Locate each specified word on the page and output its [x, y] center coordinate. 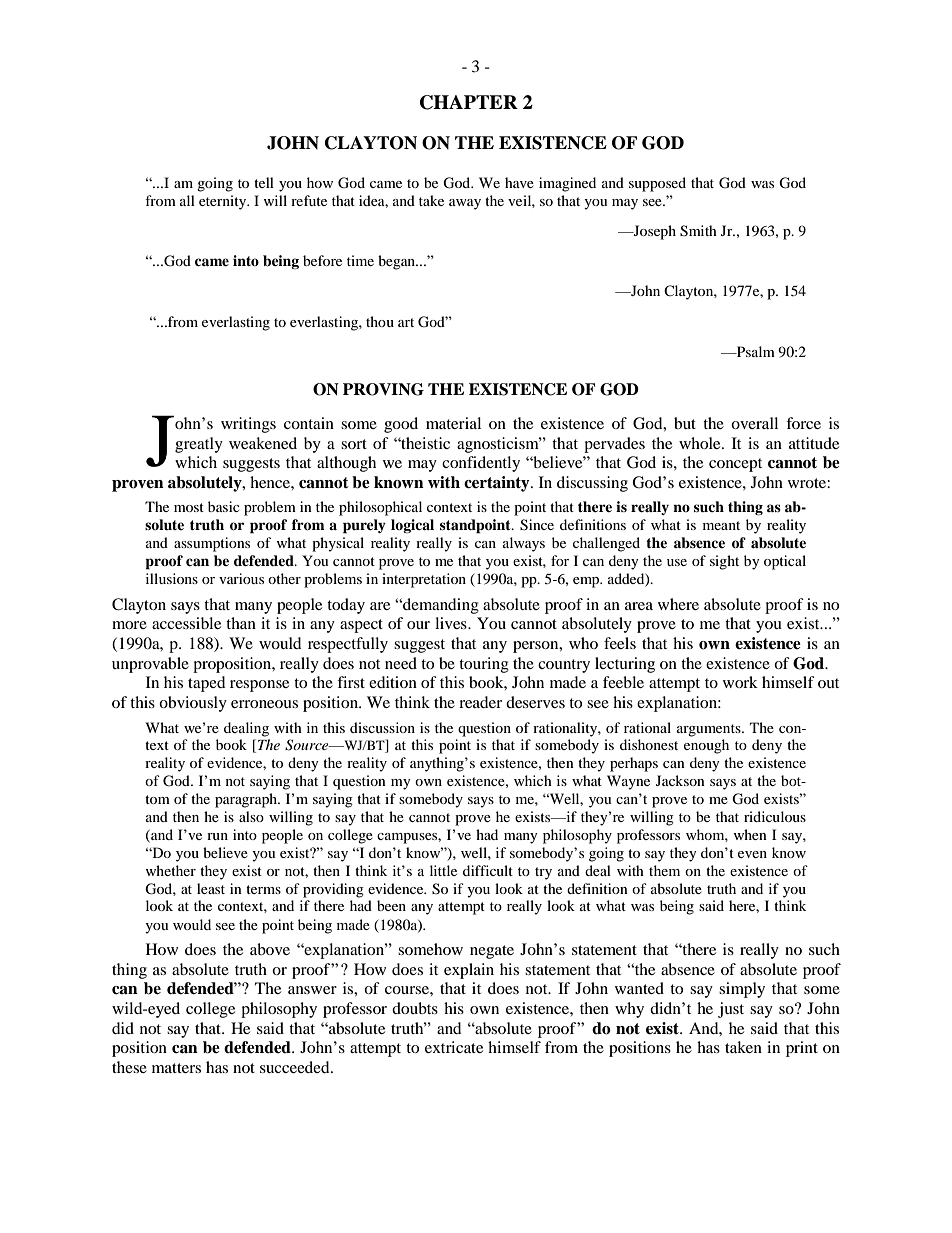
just [731, 1010]
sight [724, 562]
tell [264, 182]
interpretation [424, 580]
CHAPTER [469, 102]
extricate [454, 1047]
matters [176, 1068]
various [241, 578]
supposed [657, 184]
